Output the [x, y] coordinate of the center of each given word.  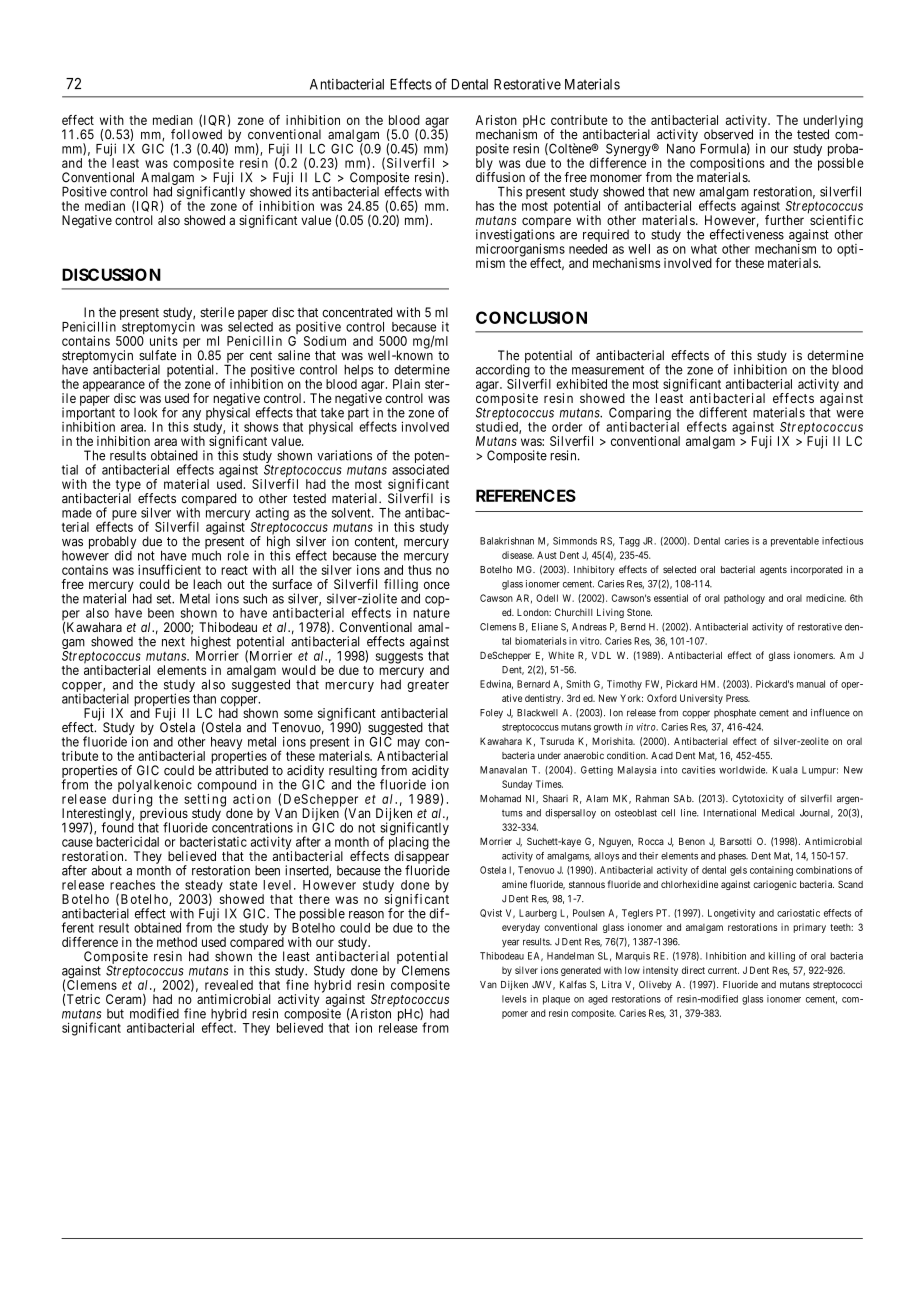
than [204, 699]
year [510, 944]
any [190, 416]
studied [498, 428]
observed [728, 134]
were [850, 414]
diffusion [500, 177]
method [177, 942]
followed [196, 134]
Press [738, 698]
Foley [491, 714]
